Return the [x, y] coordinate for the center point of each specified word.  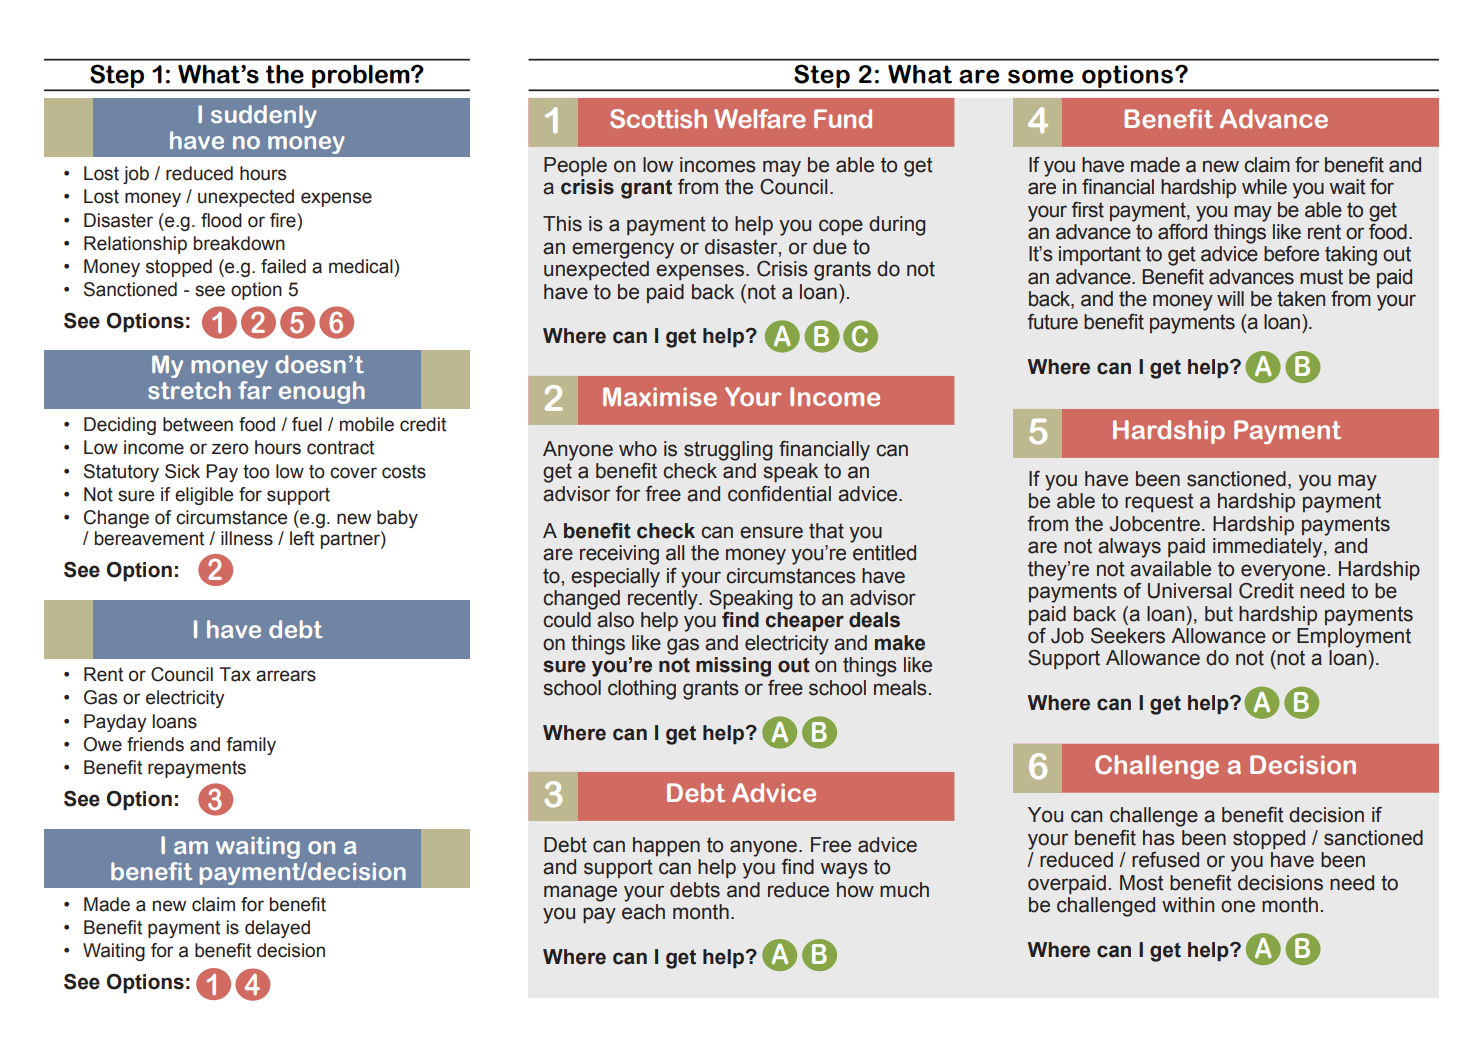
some [1040, 76]
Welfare [760, 119]
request [1159, 502]
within [1188, 905]
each [643, 912]
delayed [277, 929]
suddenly [264, 116]
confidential [779, 494]
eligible [204, 496]
